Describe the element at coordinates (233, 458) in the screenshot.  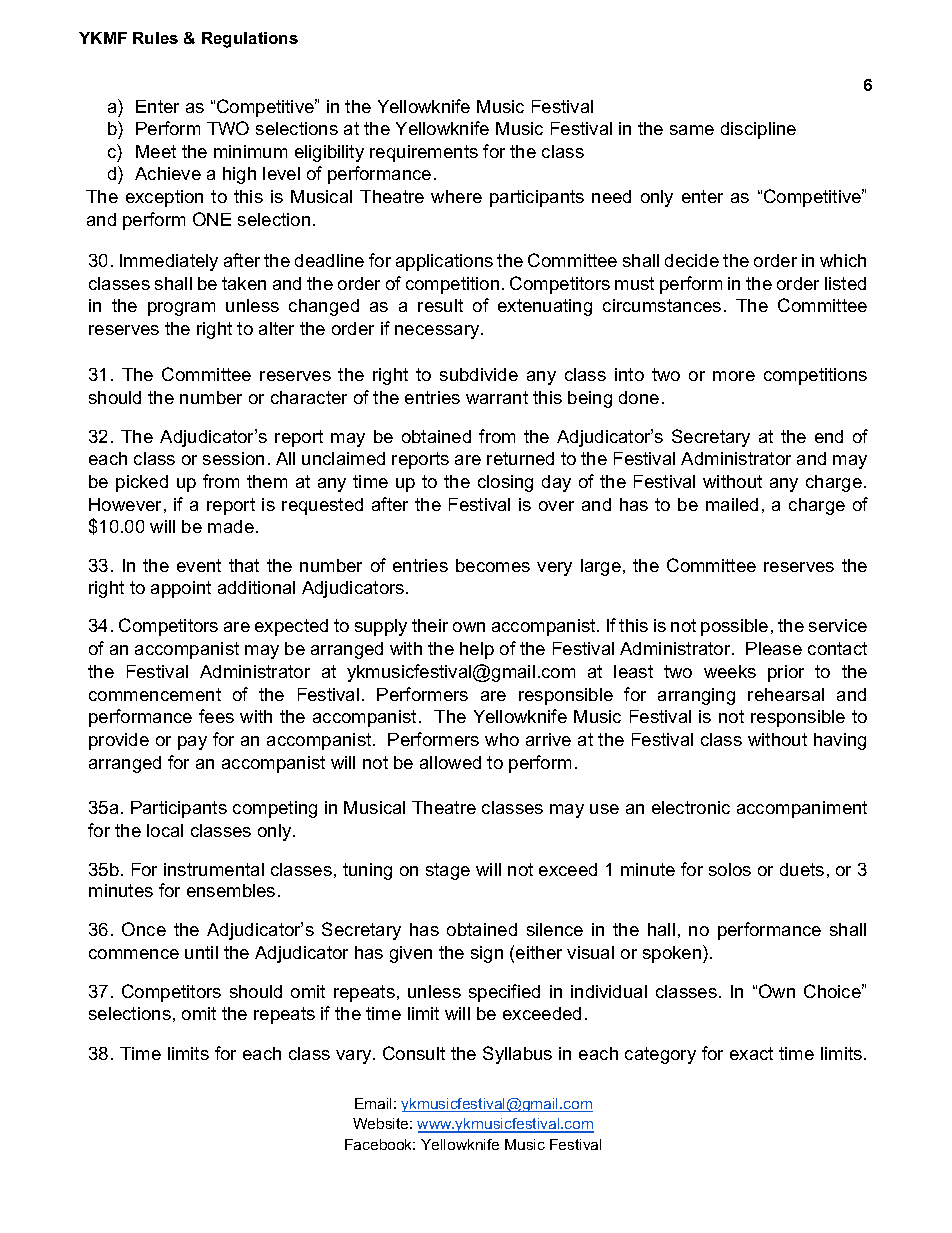
I see `session` at that location.
